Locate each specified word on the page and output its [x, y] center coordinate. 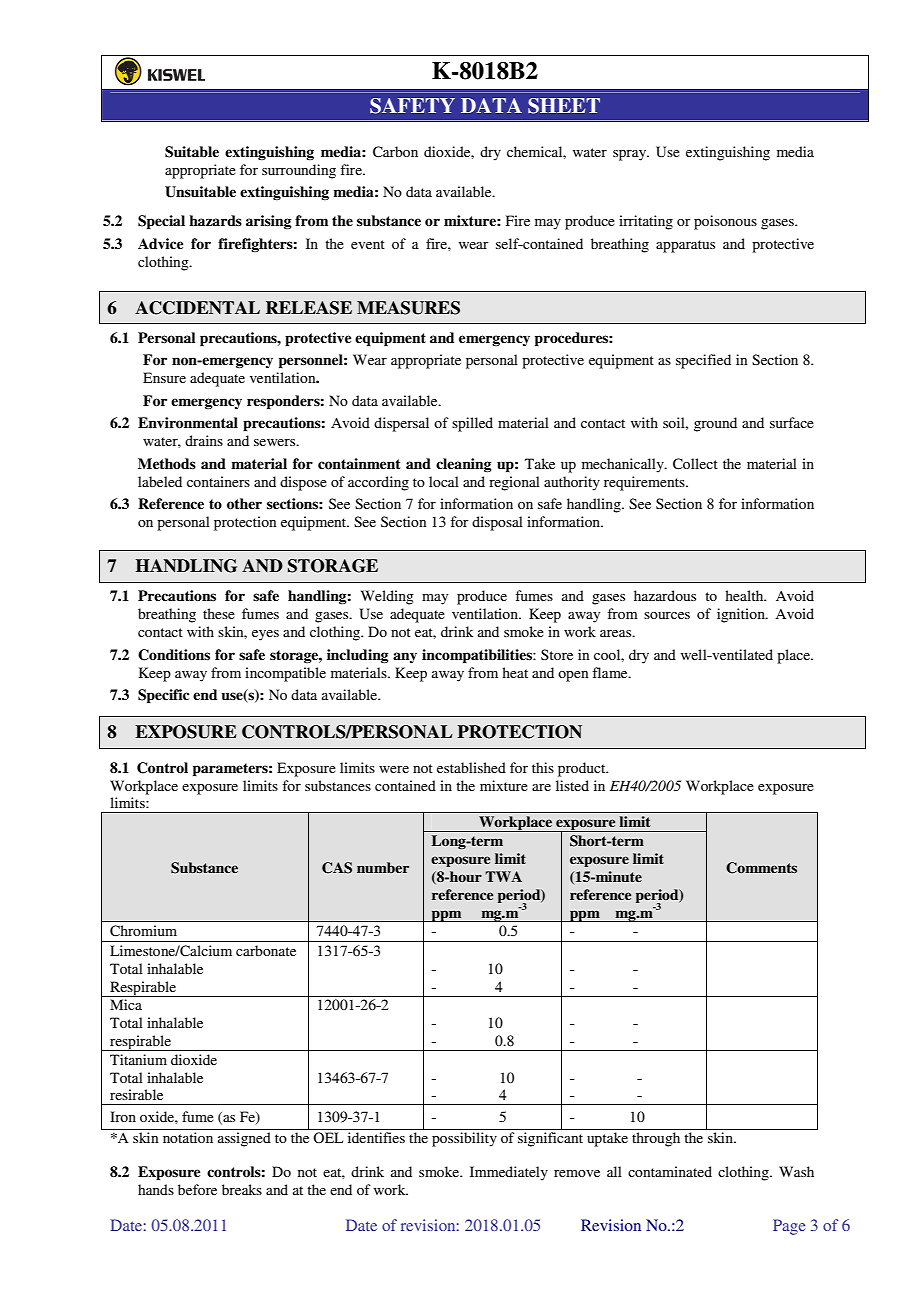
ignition [742, 615]
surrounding [299, 171]
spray [631, 155]
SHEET [564, 106]
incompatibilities [478, 656]
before [197, 1189]
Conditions [174, 655]
